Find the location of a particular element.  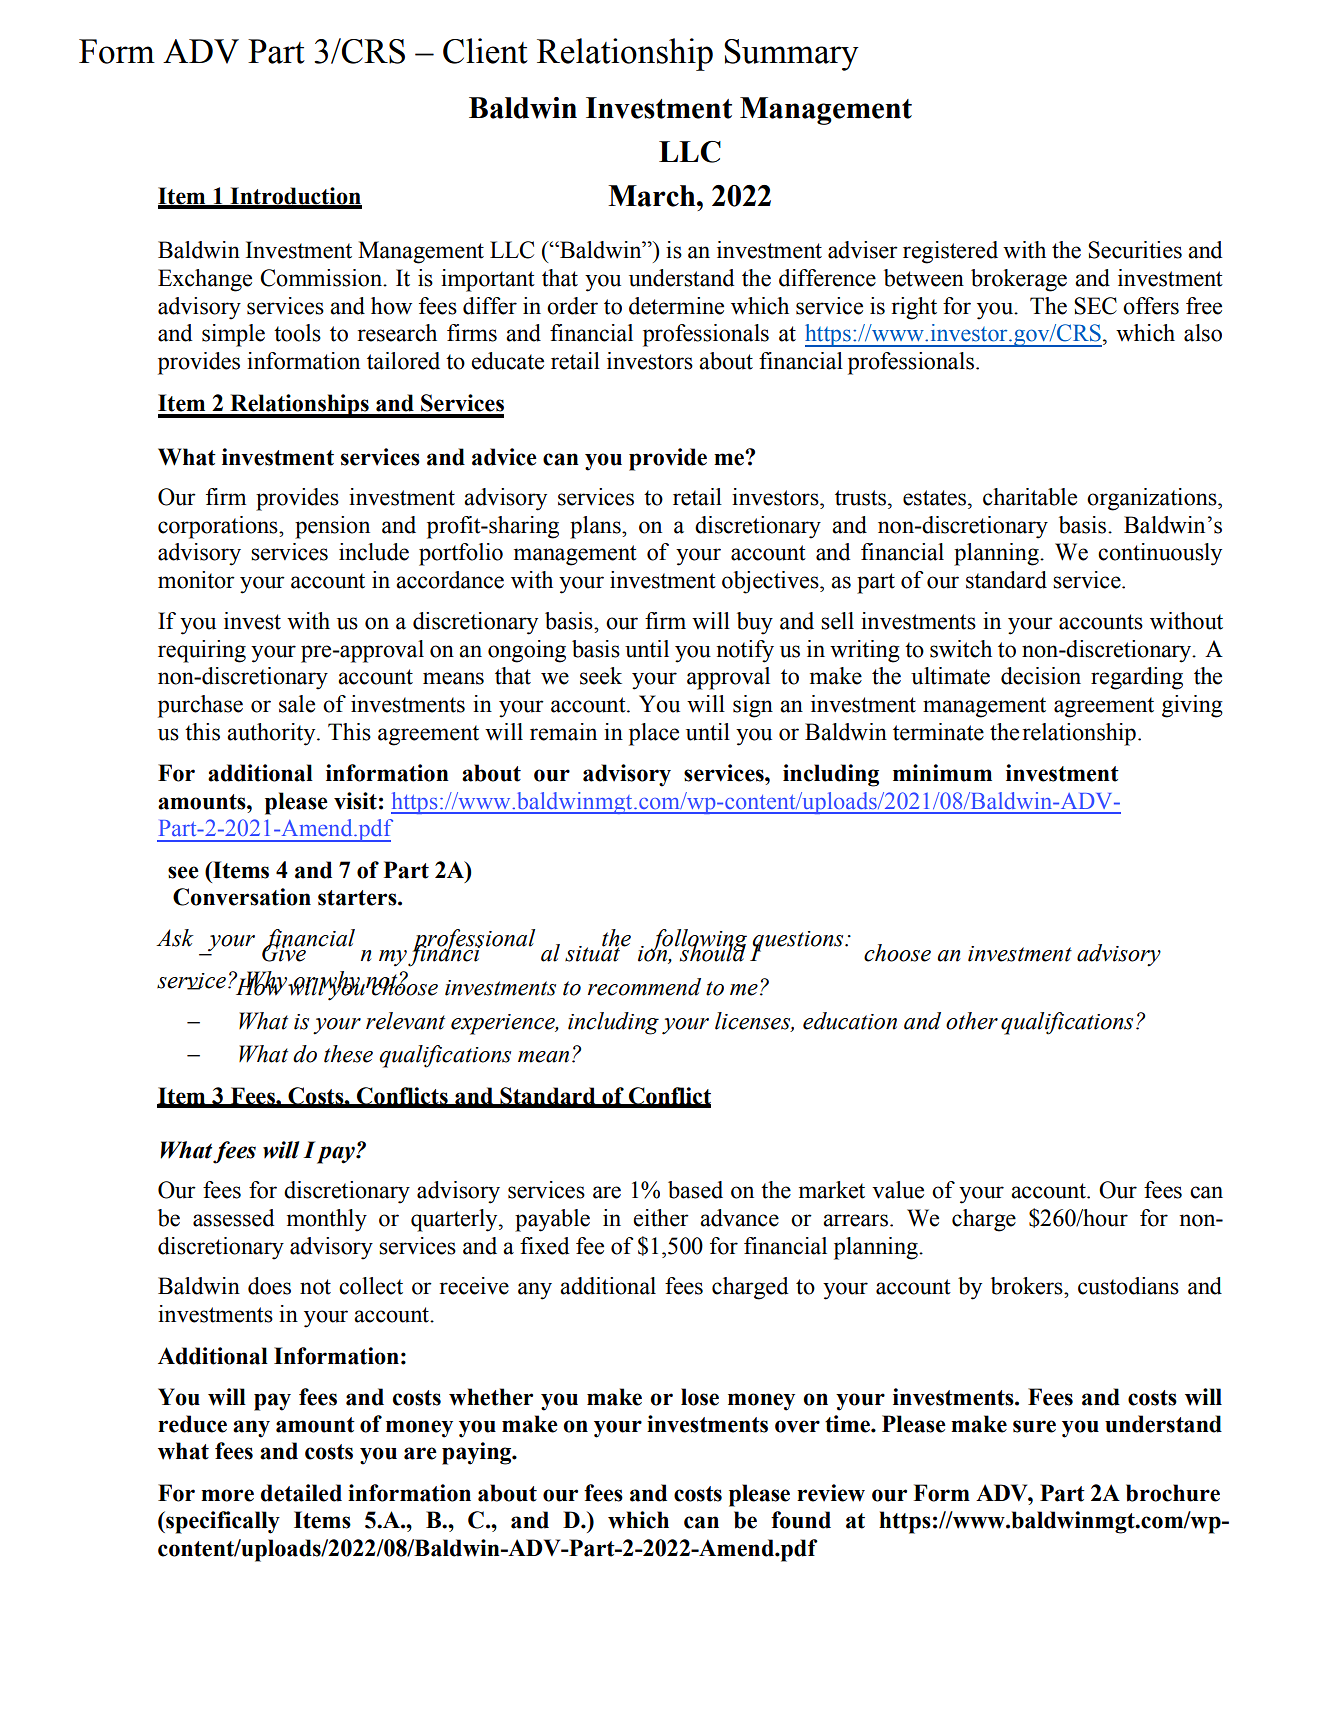

place is located at coordinates (654, 734).
